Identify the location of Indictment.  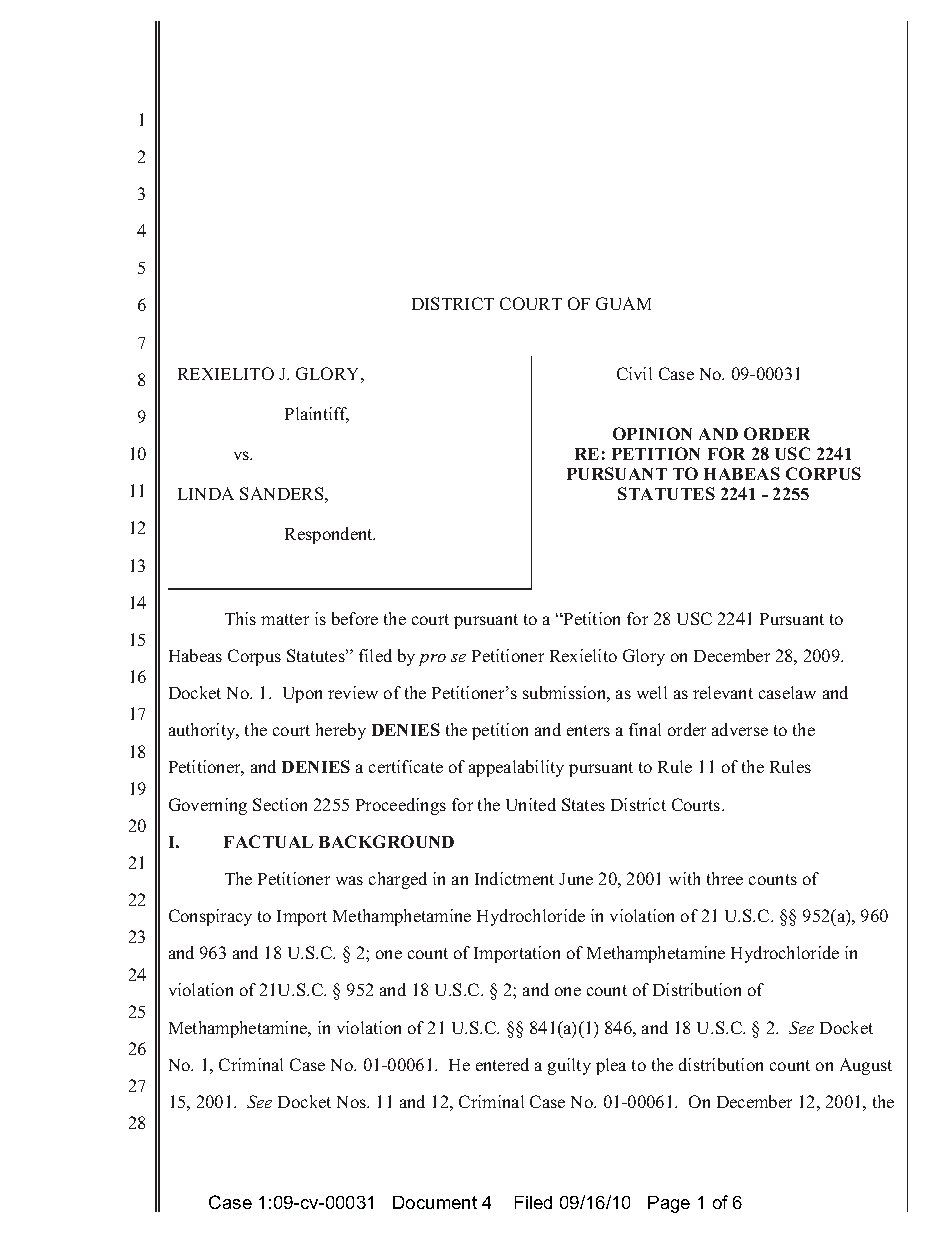
(514, 878).
